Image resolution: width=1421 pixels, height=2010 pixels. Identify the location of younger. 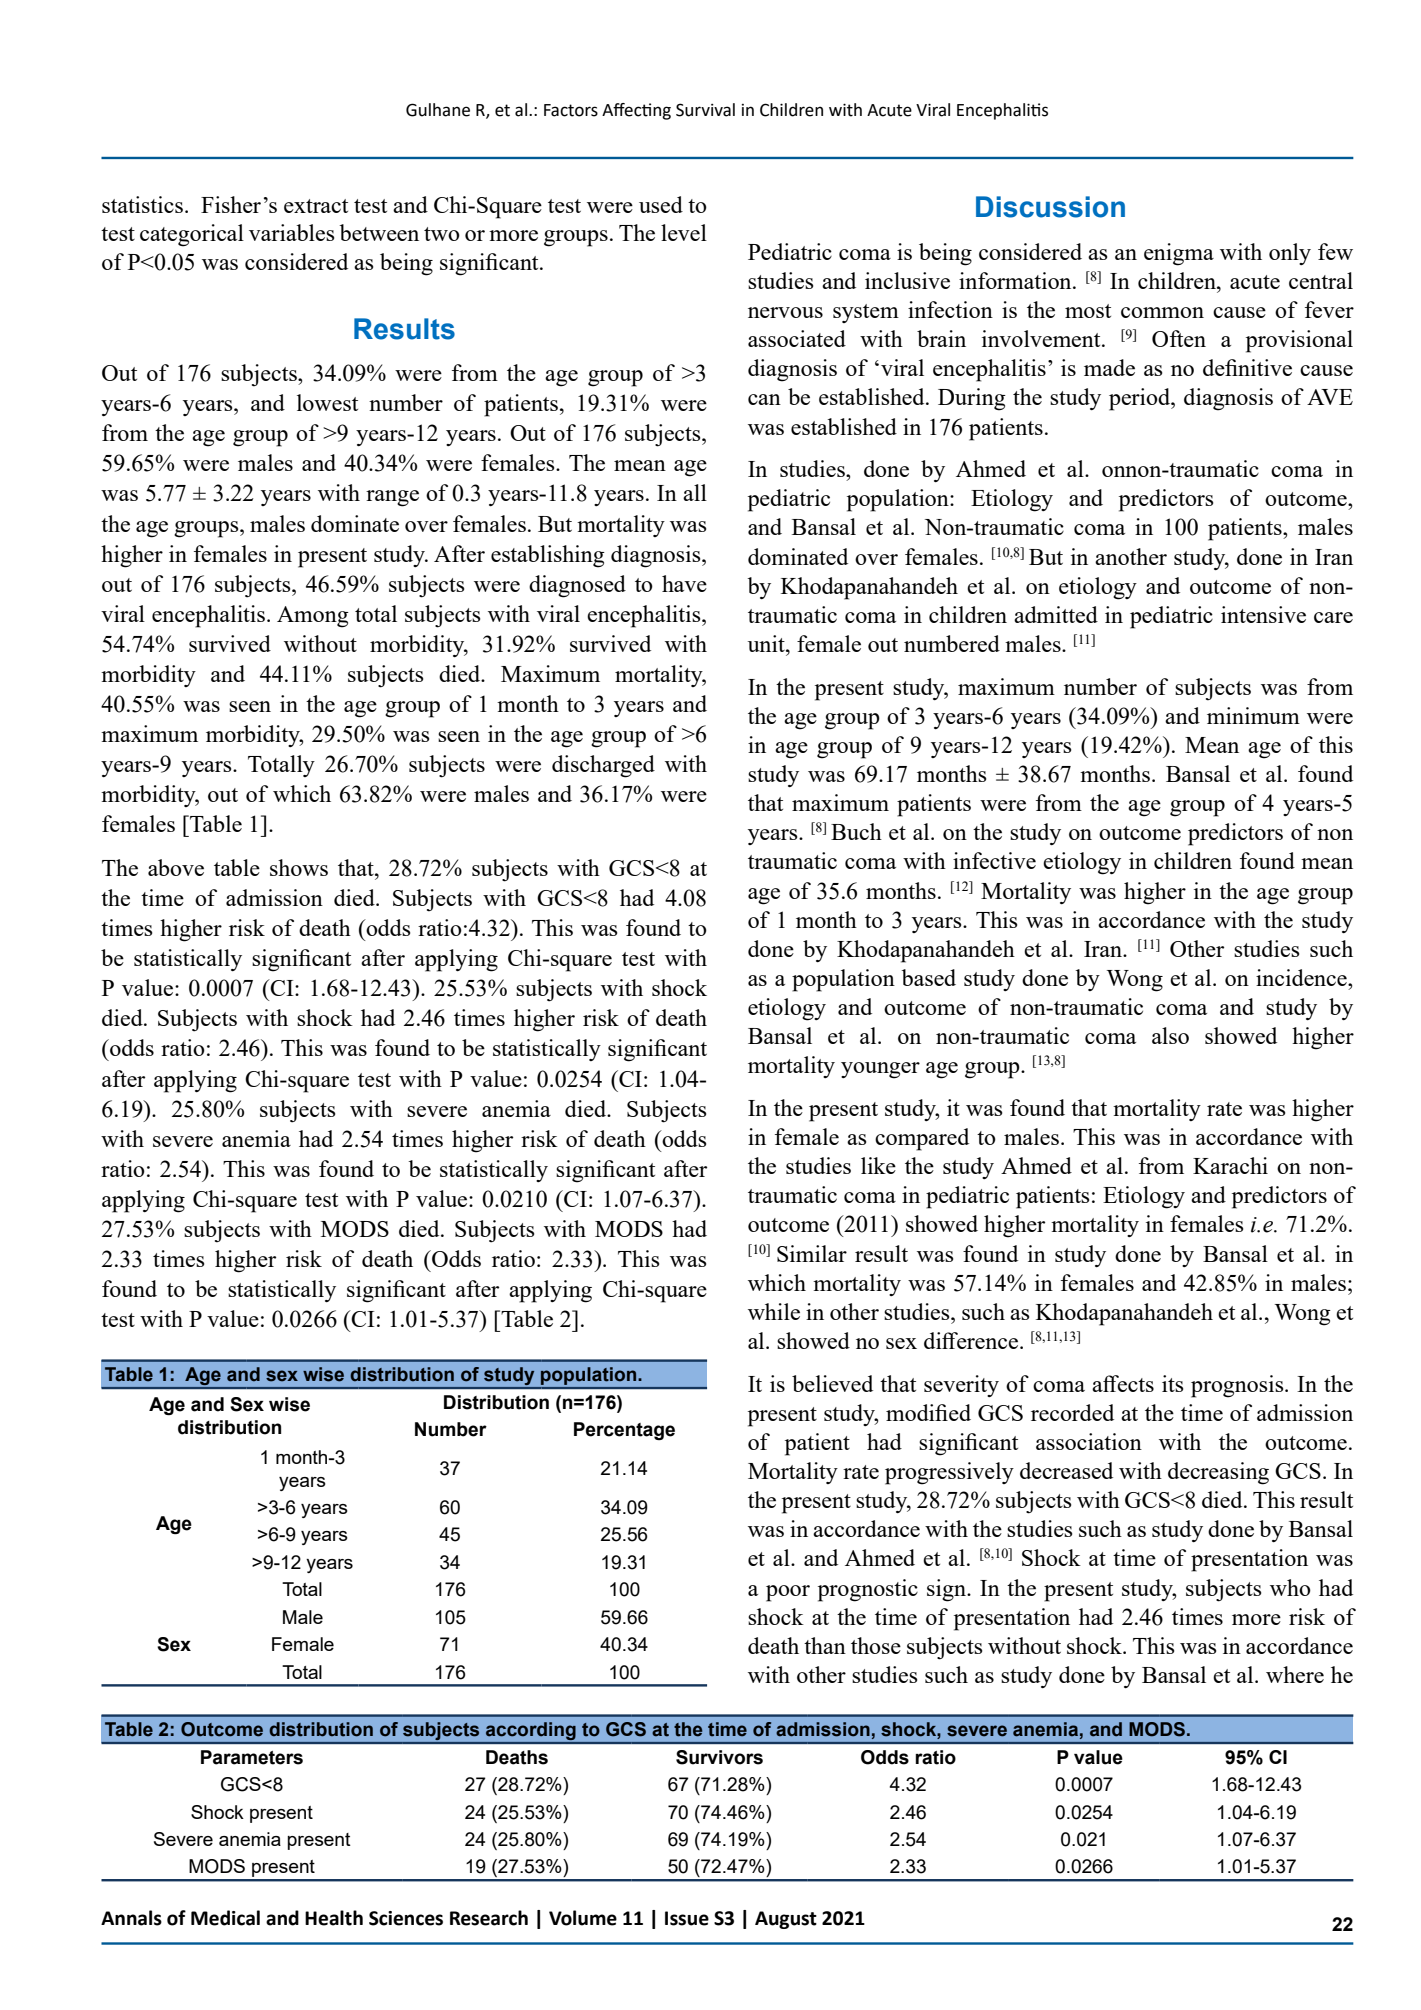
(880, 1070).
